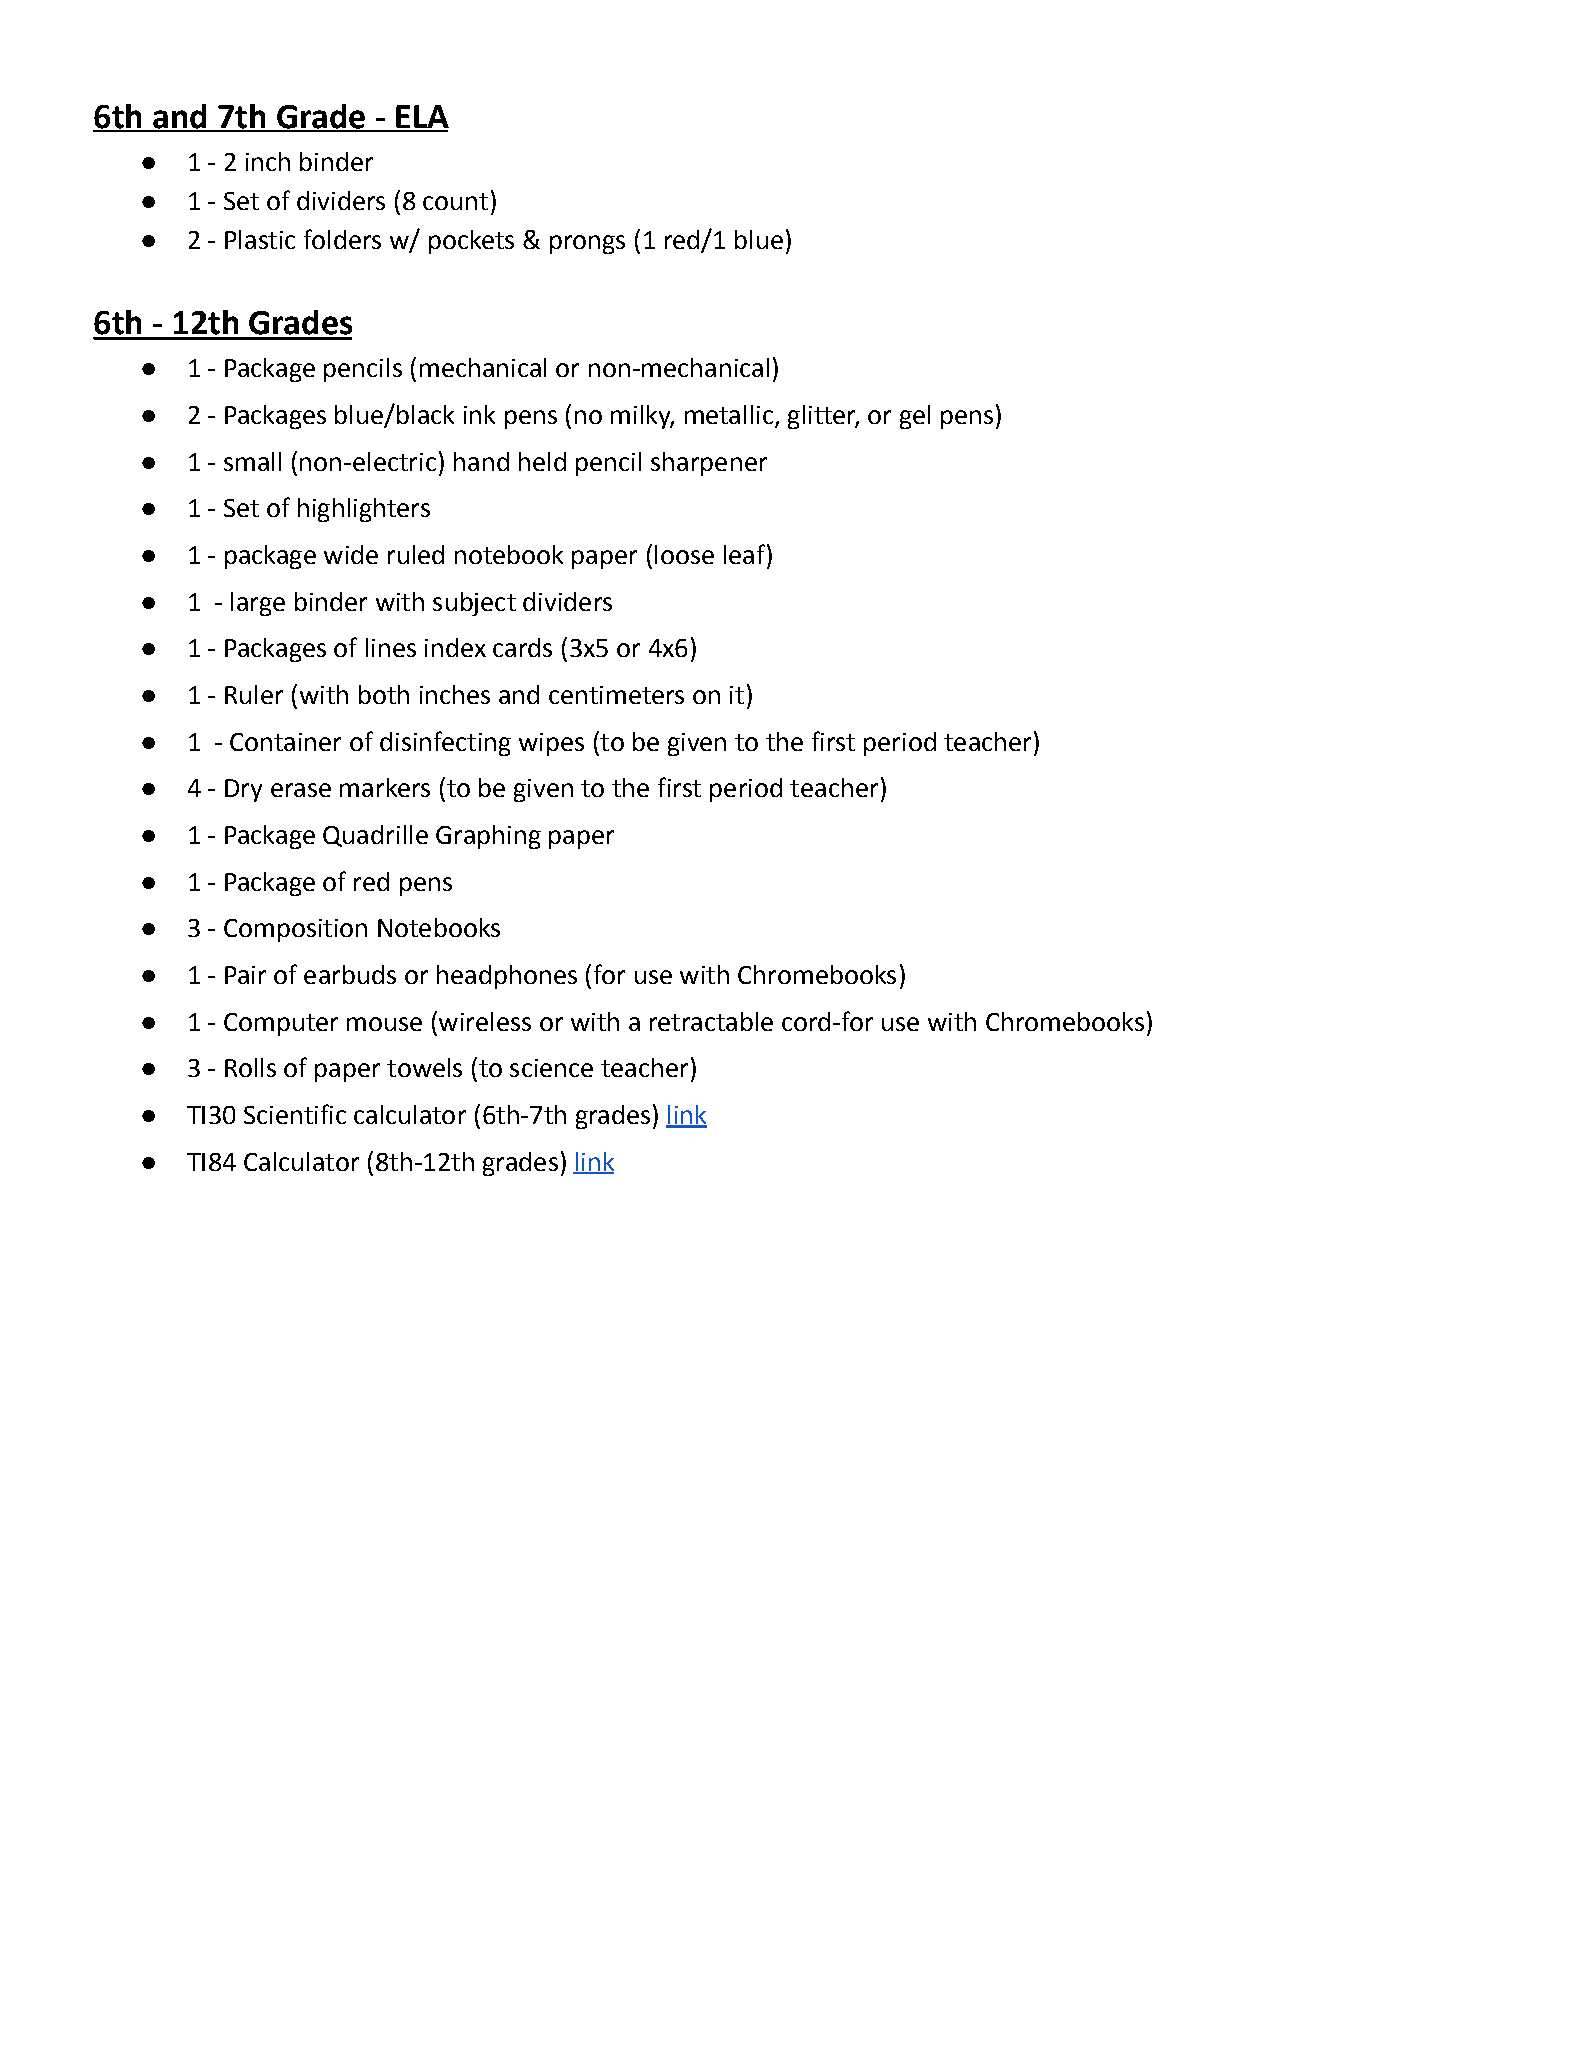 The height and width of the image is (2053, 1586). Describe the element at coordinates (711, 1021) in the image. I see `retractable` at that location.
